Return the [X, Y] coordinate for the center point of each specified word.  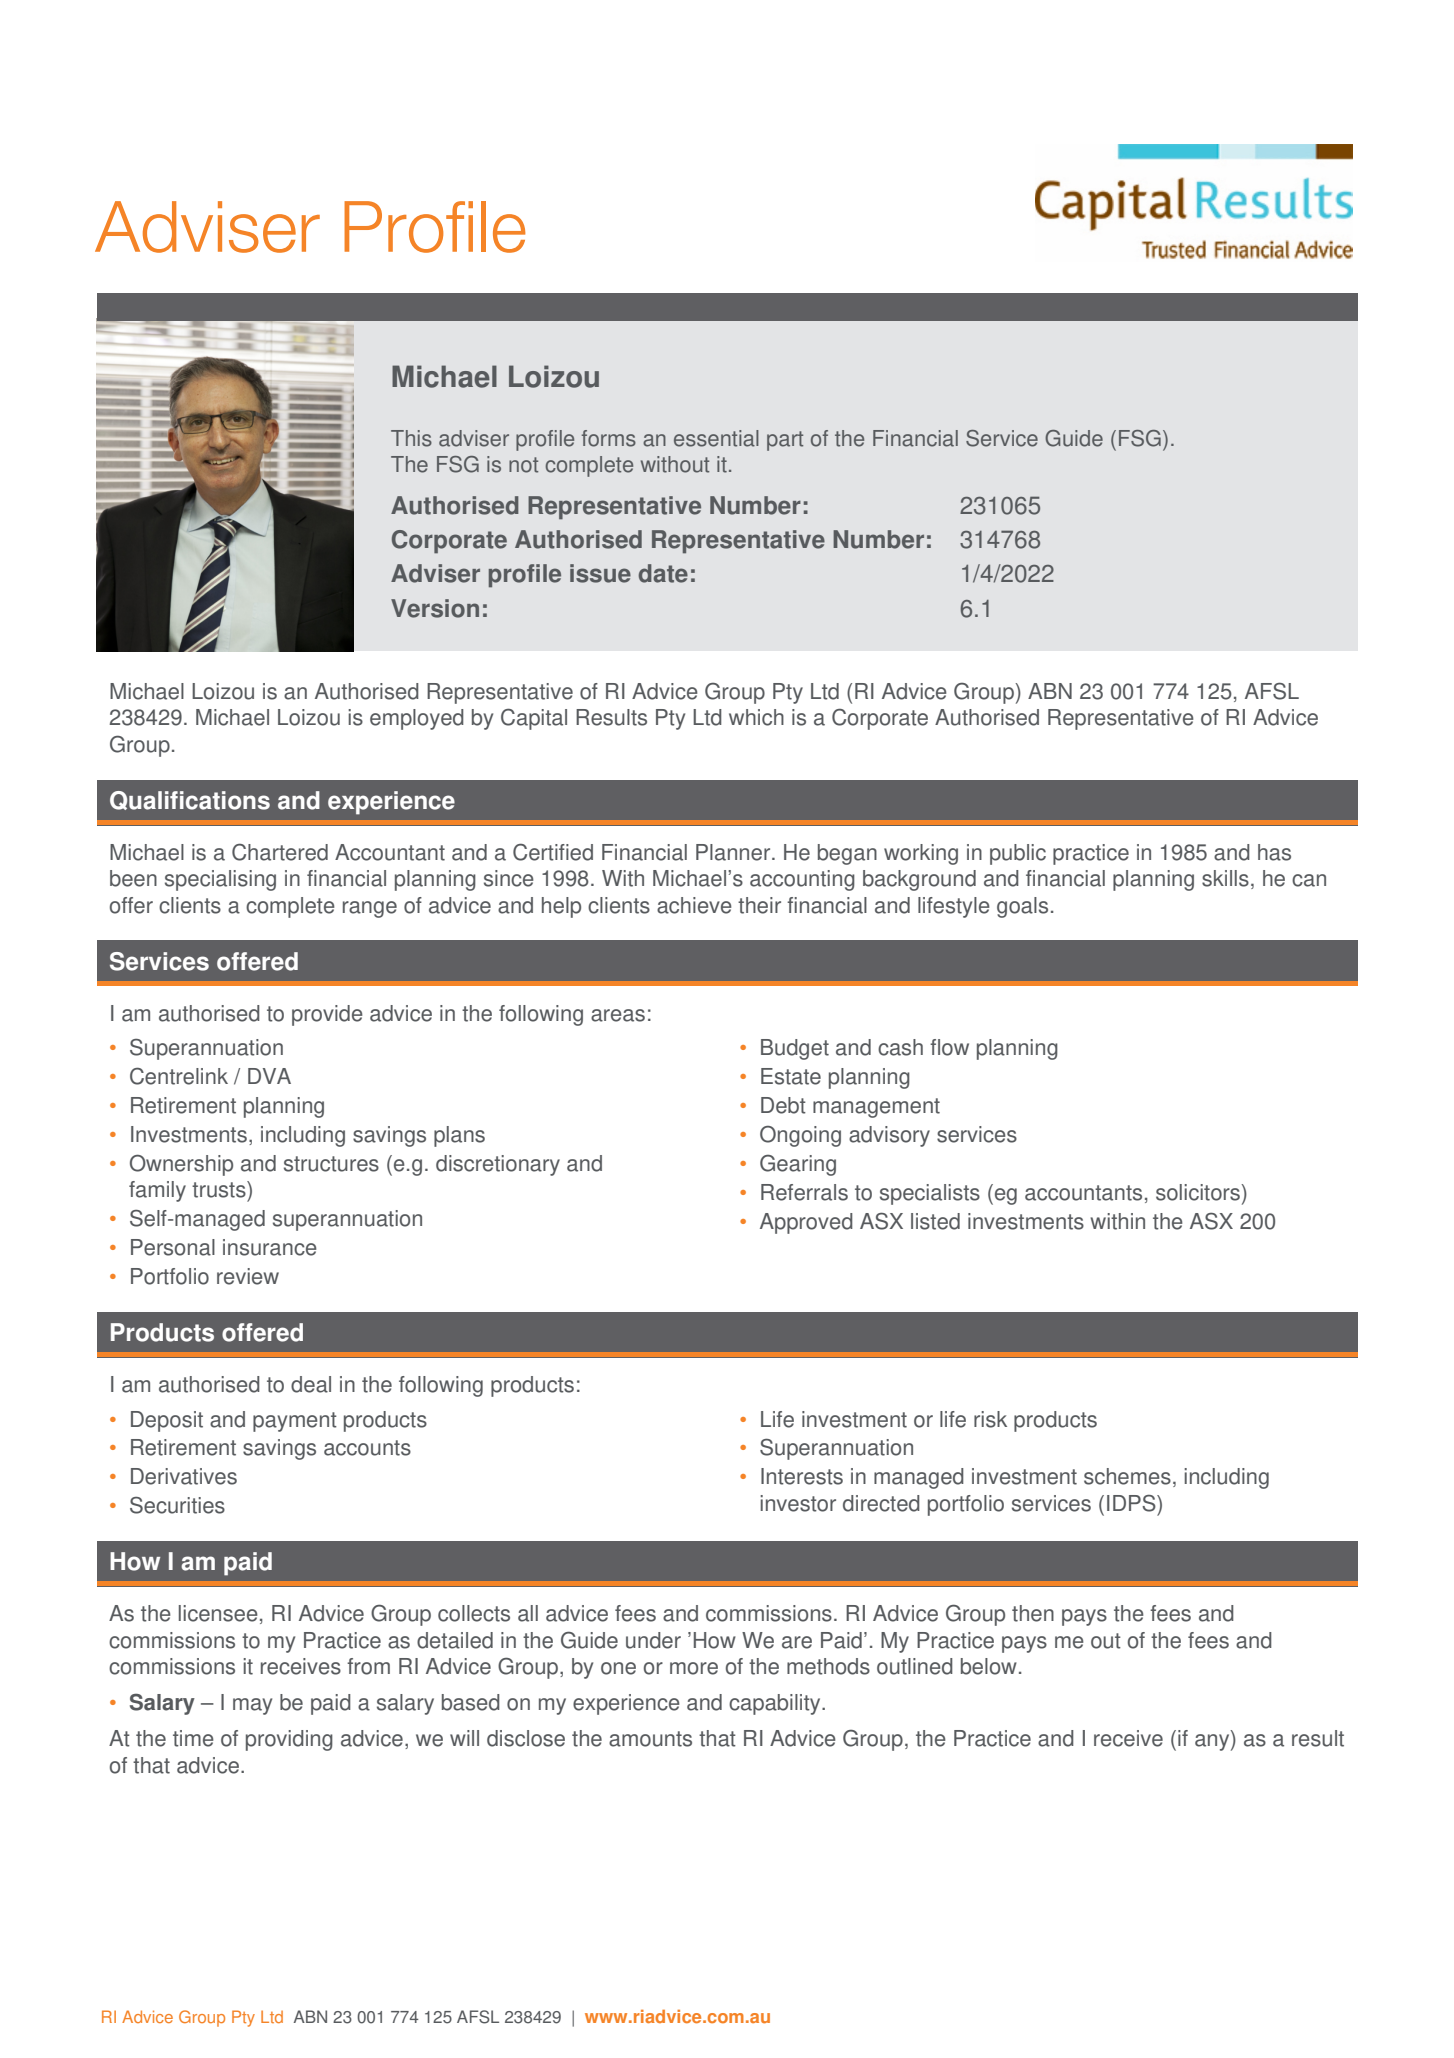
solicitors [1199, 1193]
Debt [783, 1105]
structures [331, 1164]
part [785, 441]
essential [716, 438]
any [1213, 1742]
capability [776, 1704]
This [411, 438]
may [252, 1706]
